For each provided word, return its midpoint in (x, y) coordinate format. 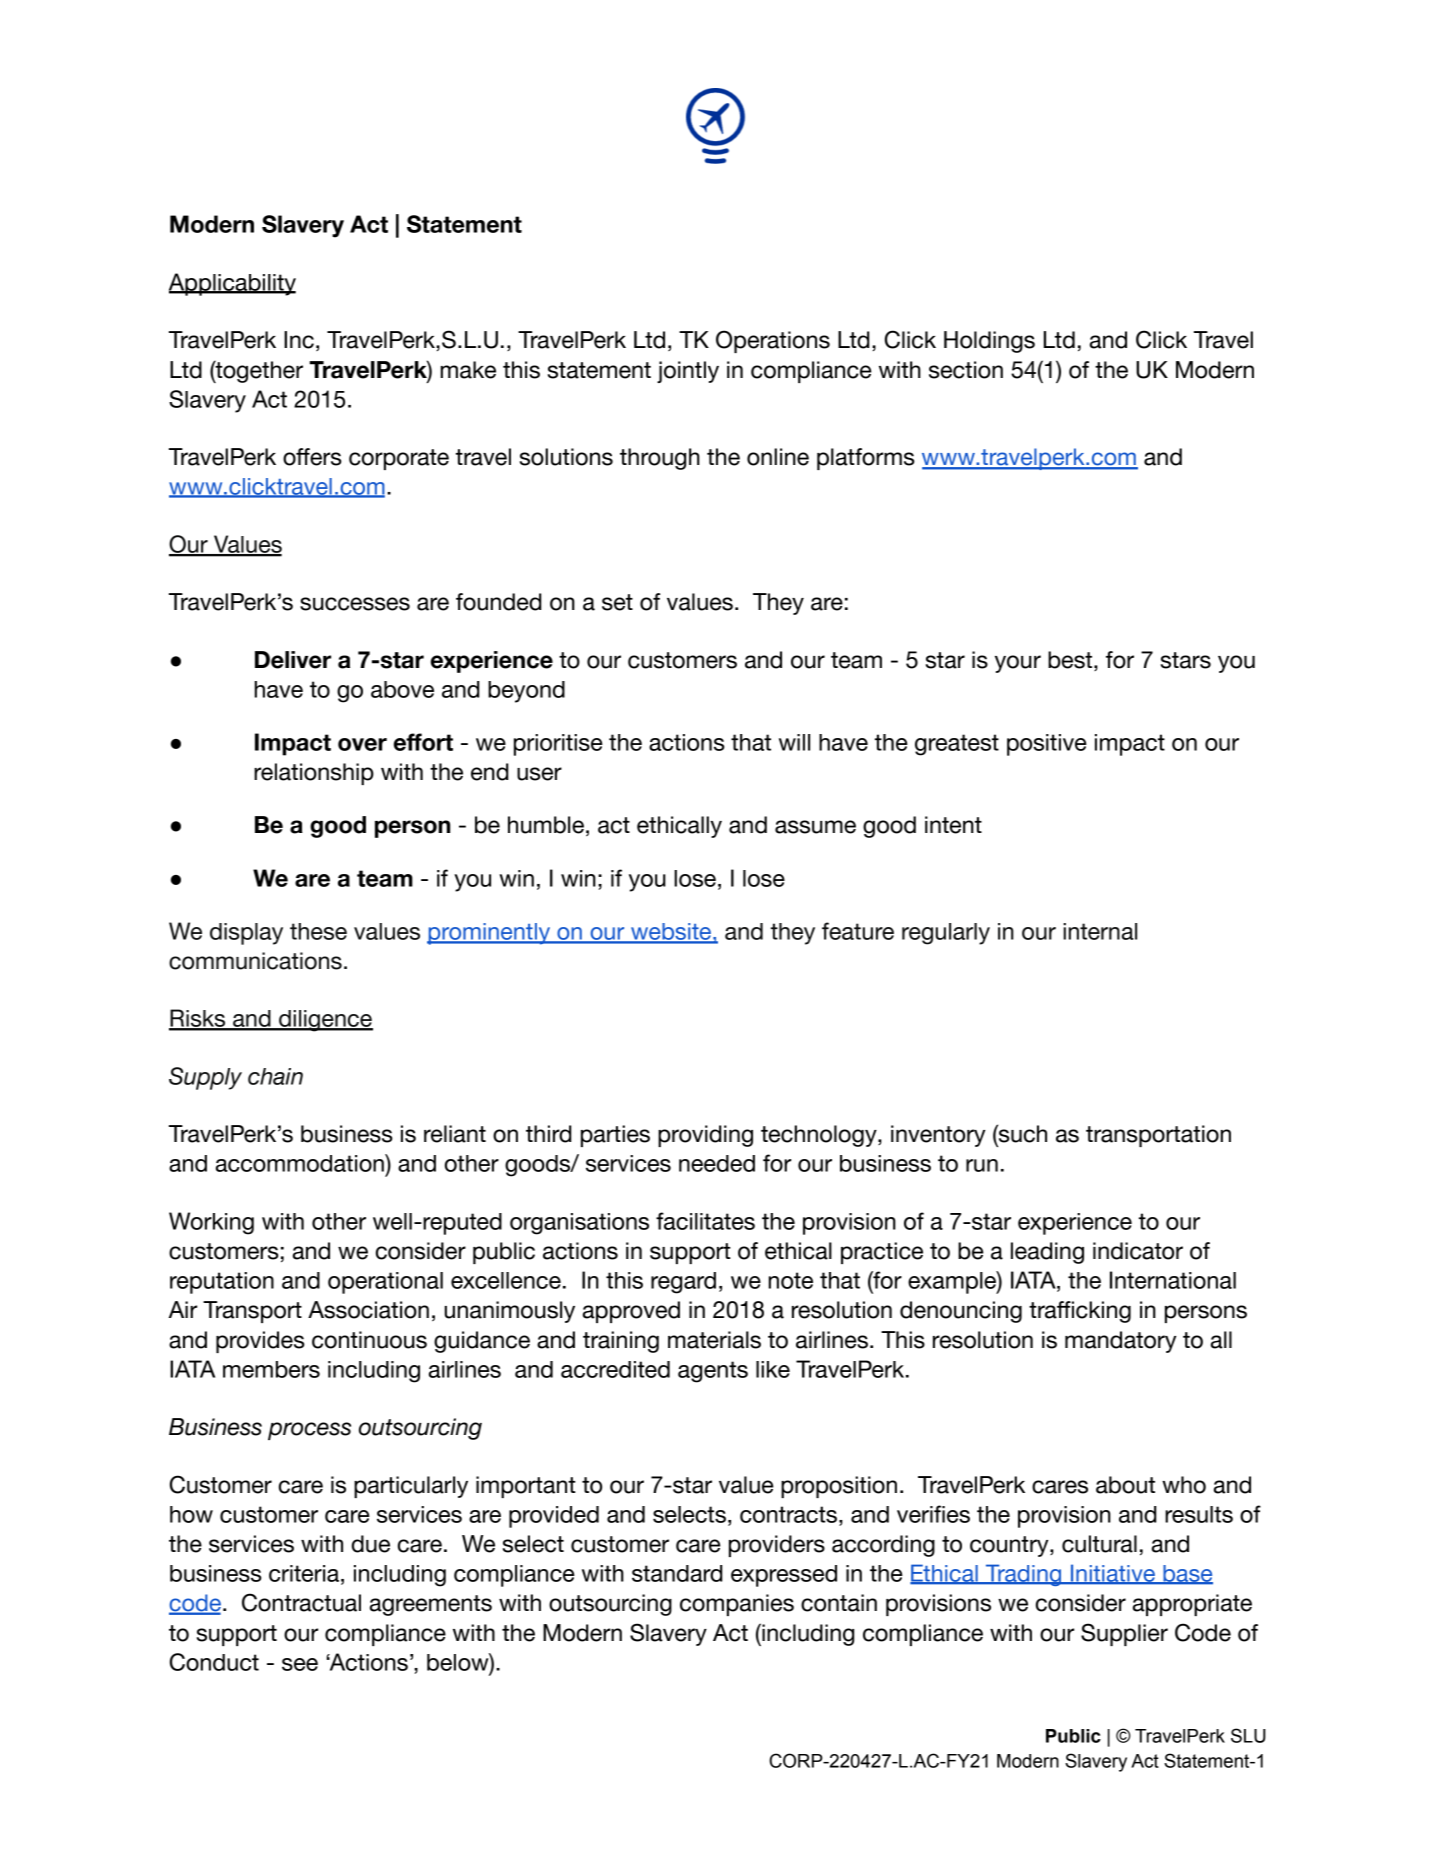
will (794, 742)
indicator (1138, 1251)
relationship (314, 774)
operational (385, 1283)
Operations (773, 341)
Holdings (989, 342)
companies (737, 1605)
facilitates (705, 1221)
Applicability (232, 284)
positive (1047, 745)
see (300, 1664)
